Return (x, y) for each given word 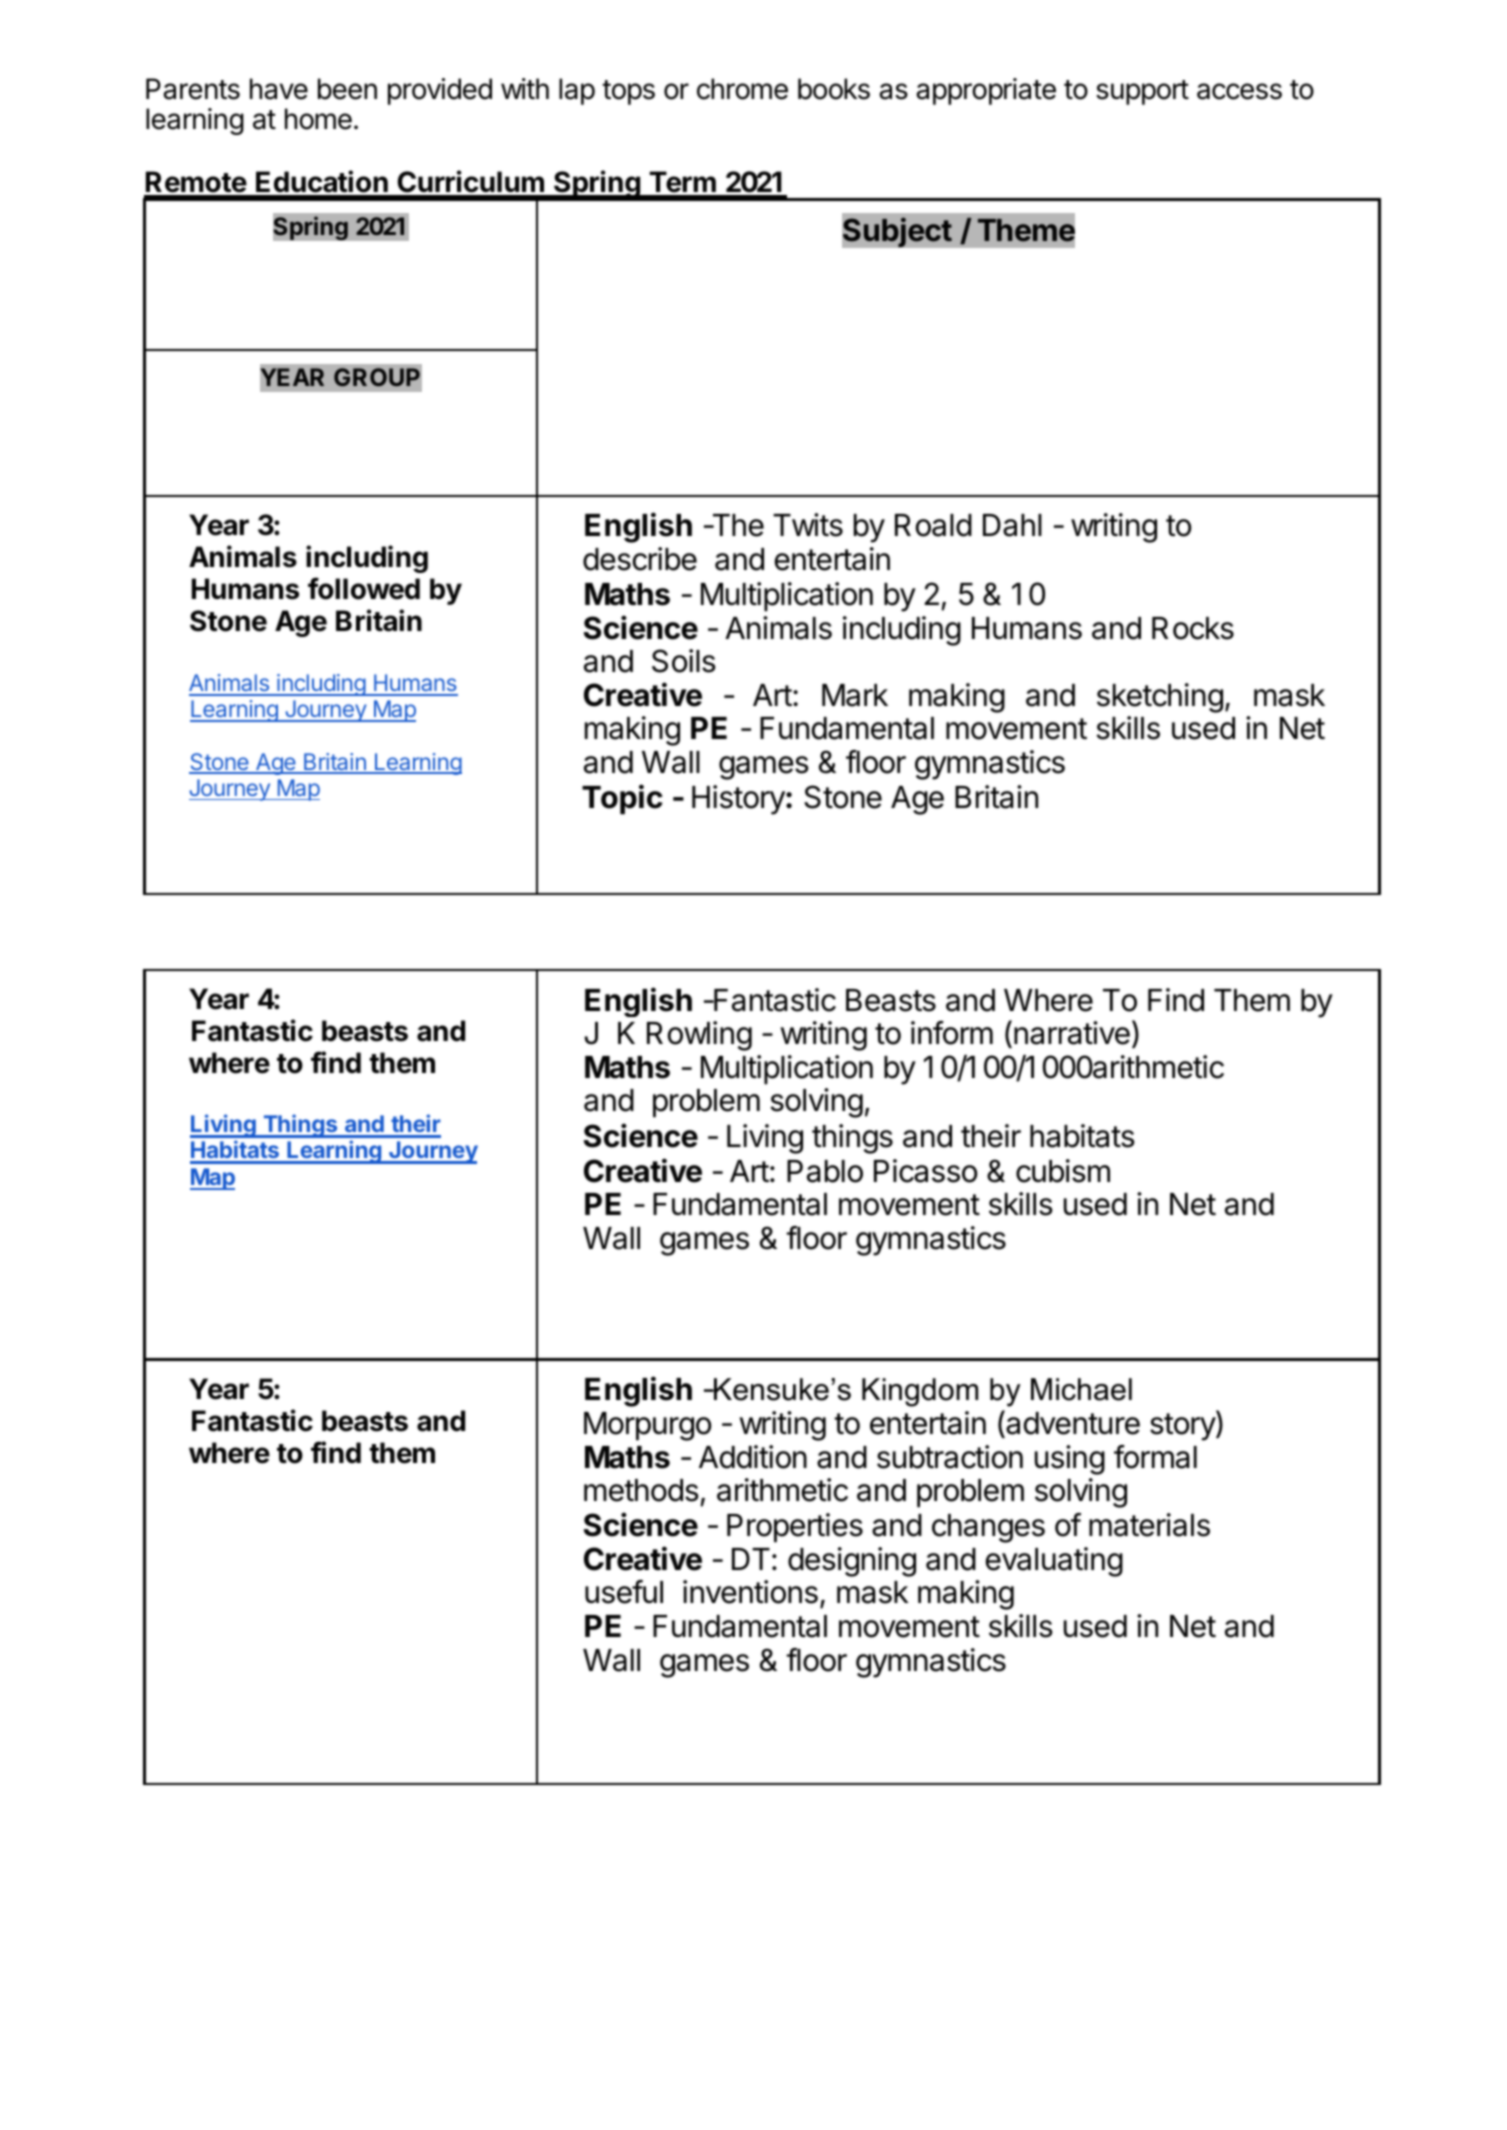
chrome (742, 89)
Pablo (825, 1171)
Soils (684, 661)
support (1142, 92)
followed (364, 588)
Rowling (699, 1036)
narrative (1072, 1033)
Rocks (1193, 628)
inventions (750, 1592)
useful (624, 1592)
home (318, 119)
